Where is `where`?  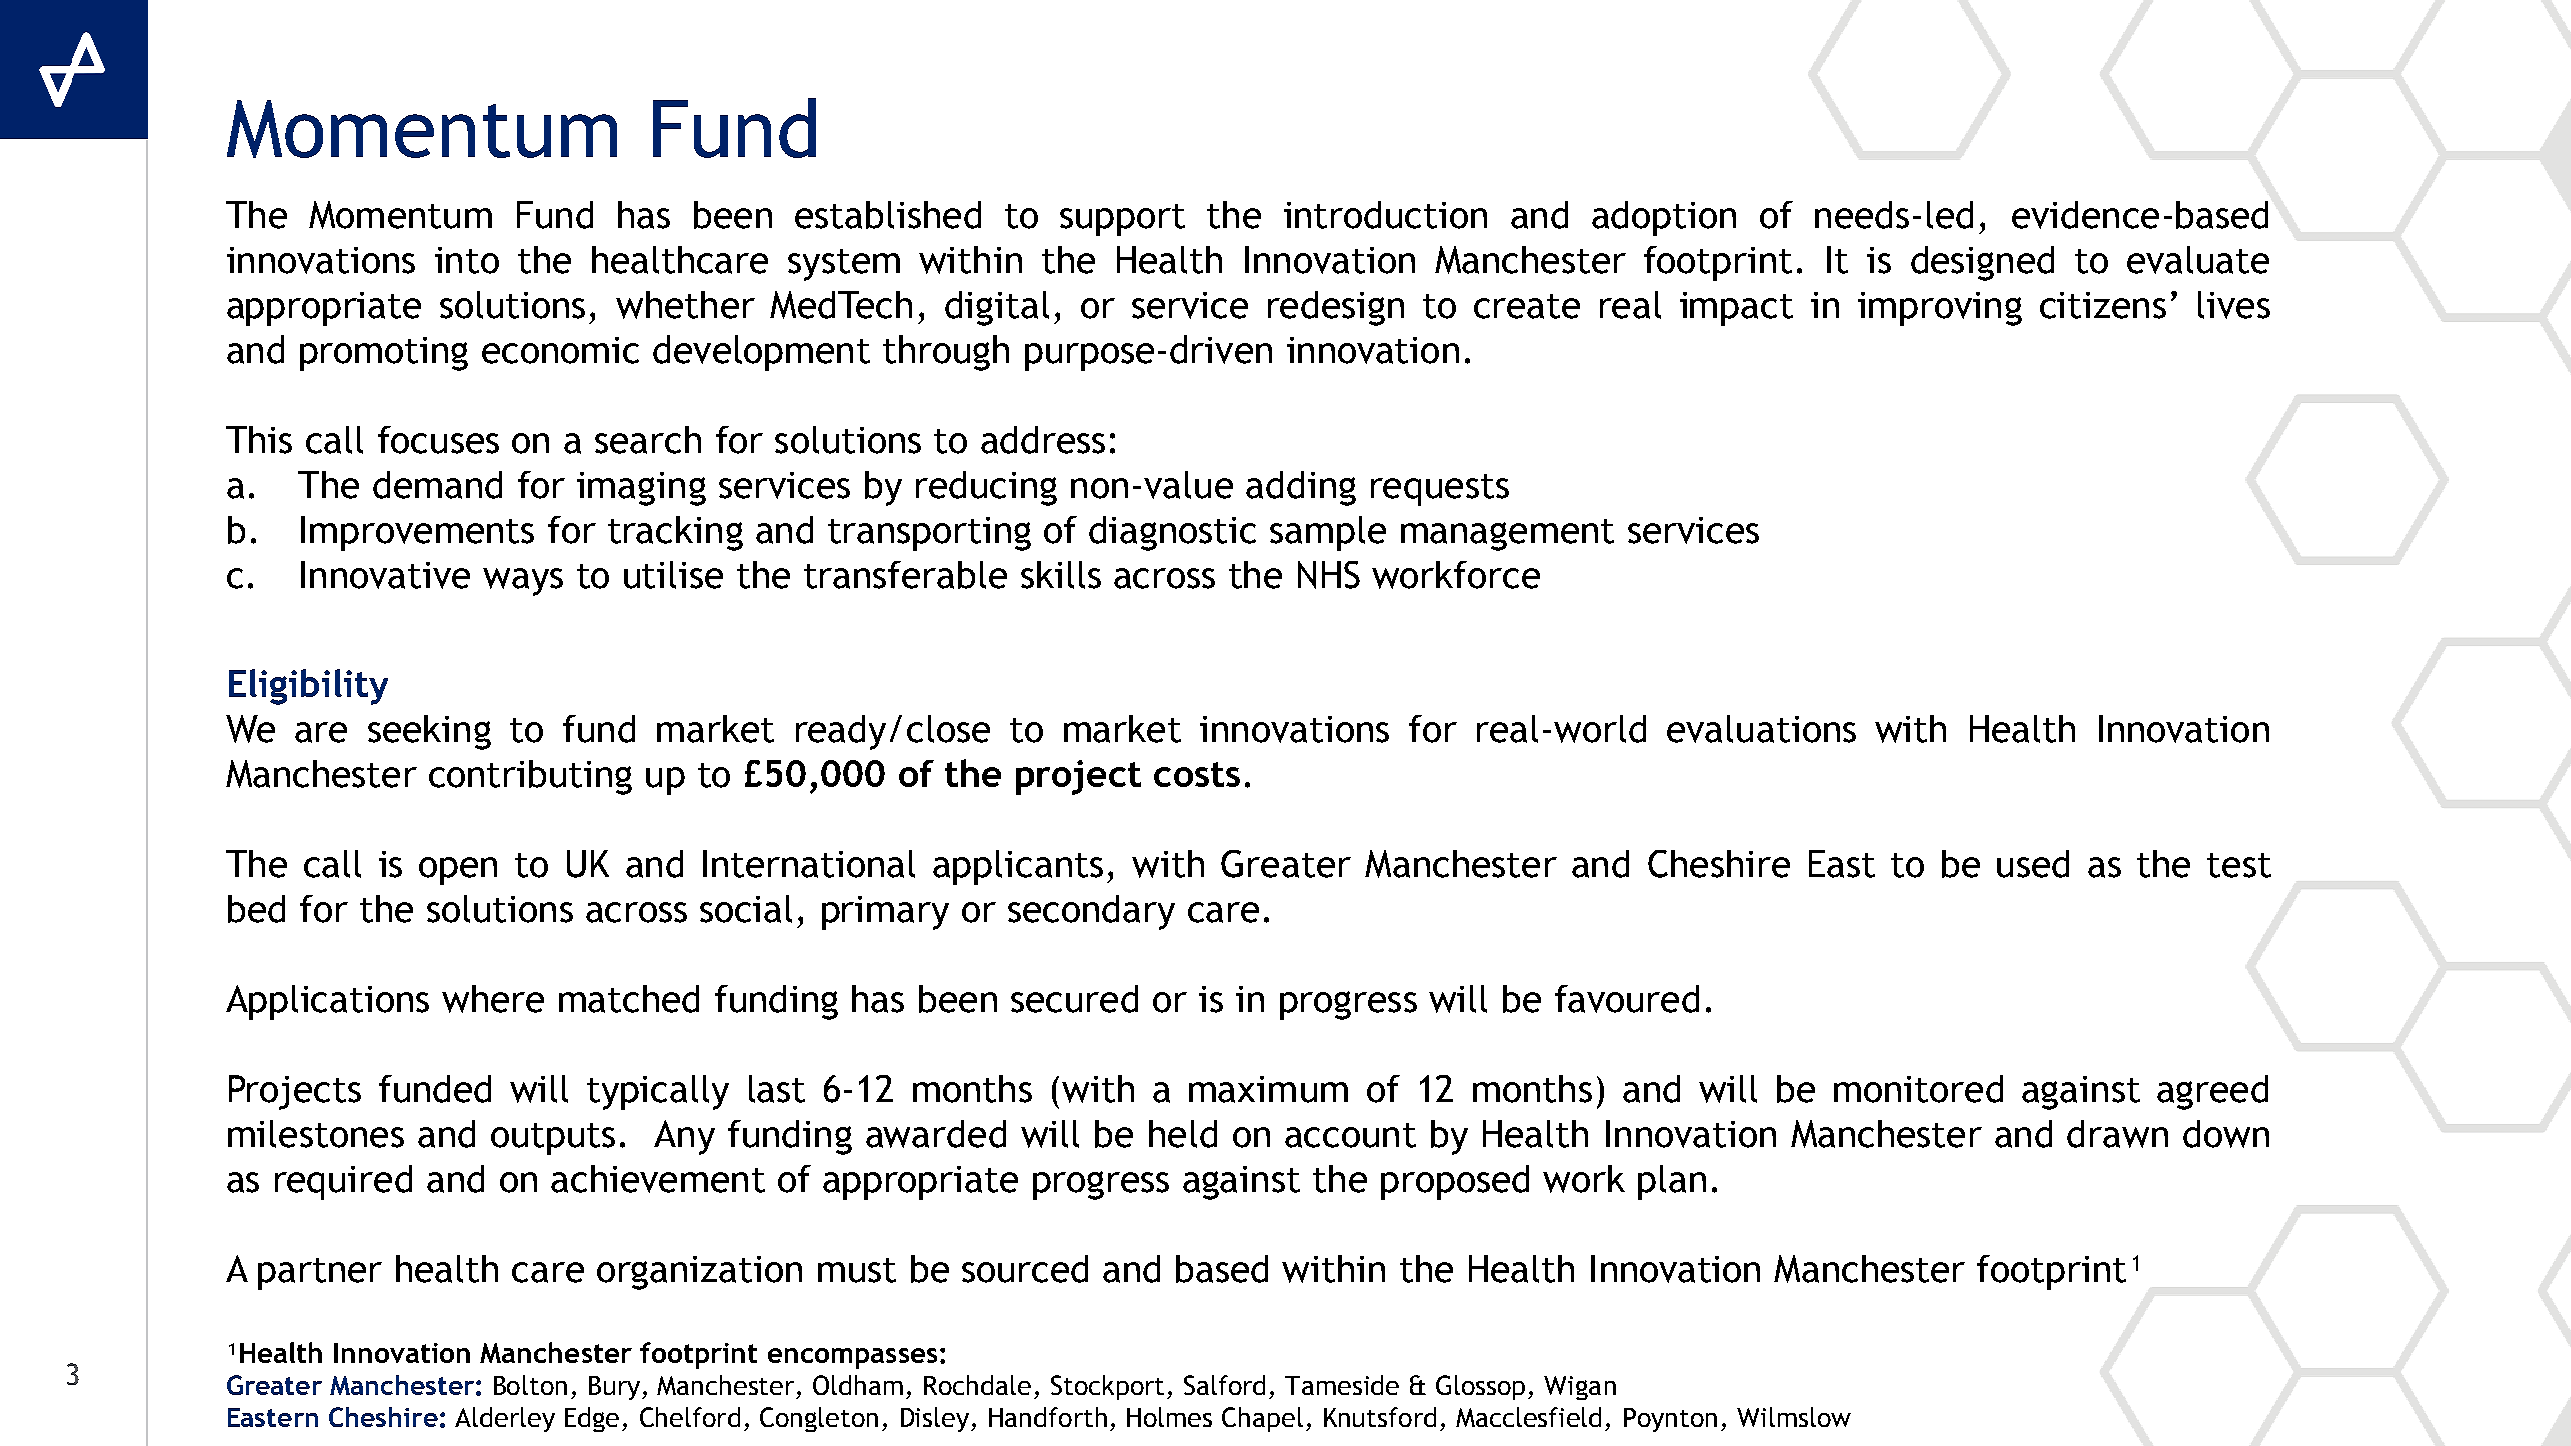 where is located at coordinates (493, 999).
